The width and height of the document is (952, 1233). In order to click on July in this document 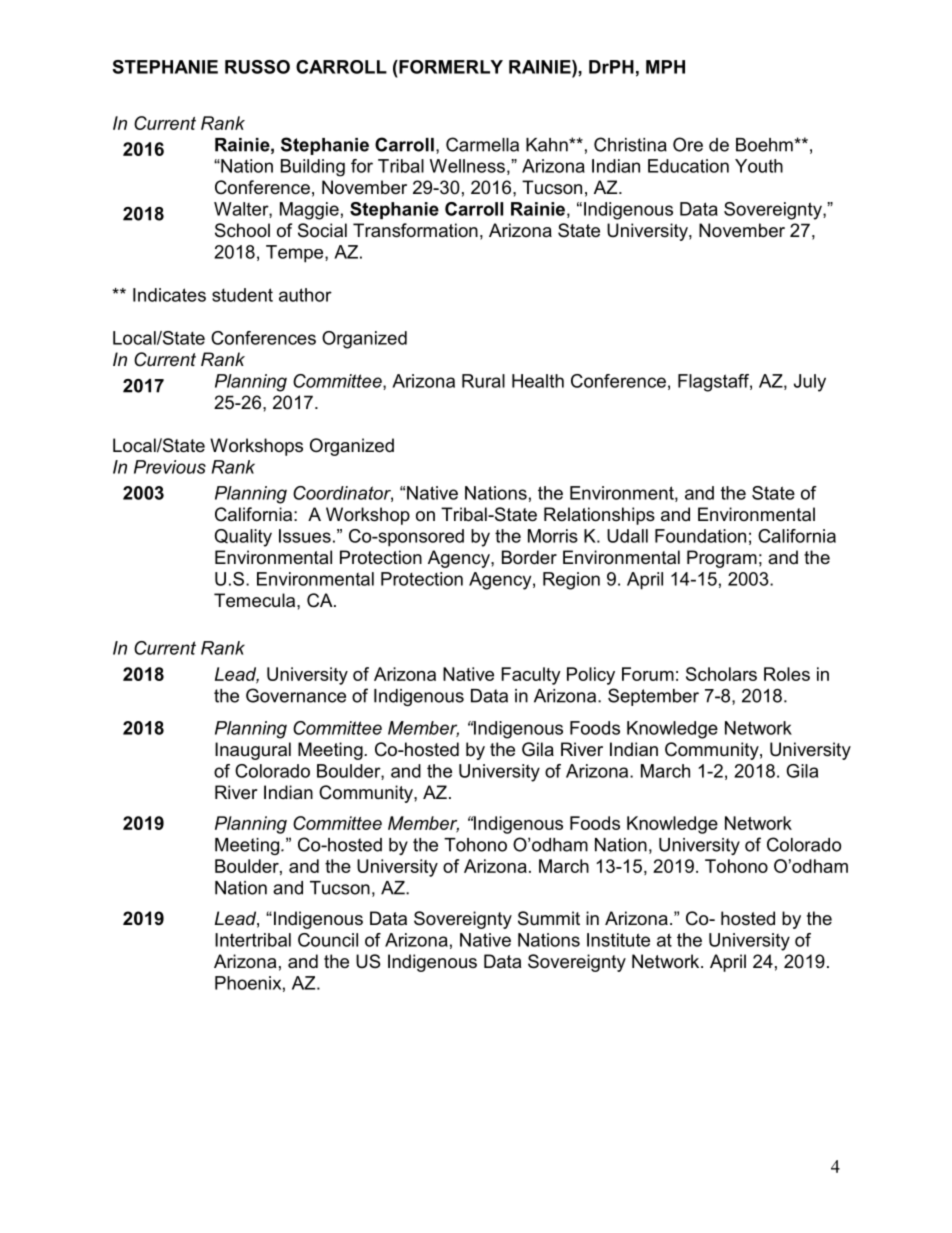, I will do `click(810, 383)`.
